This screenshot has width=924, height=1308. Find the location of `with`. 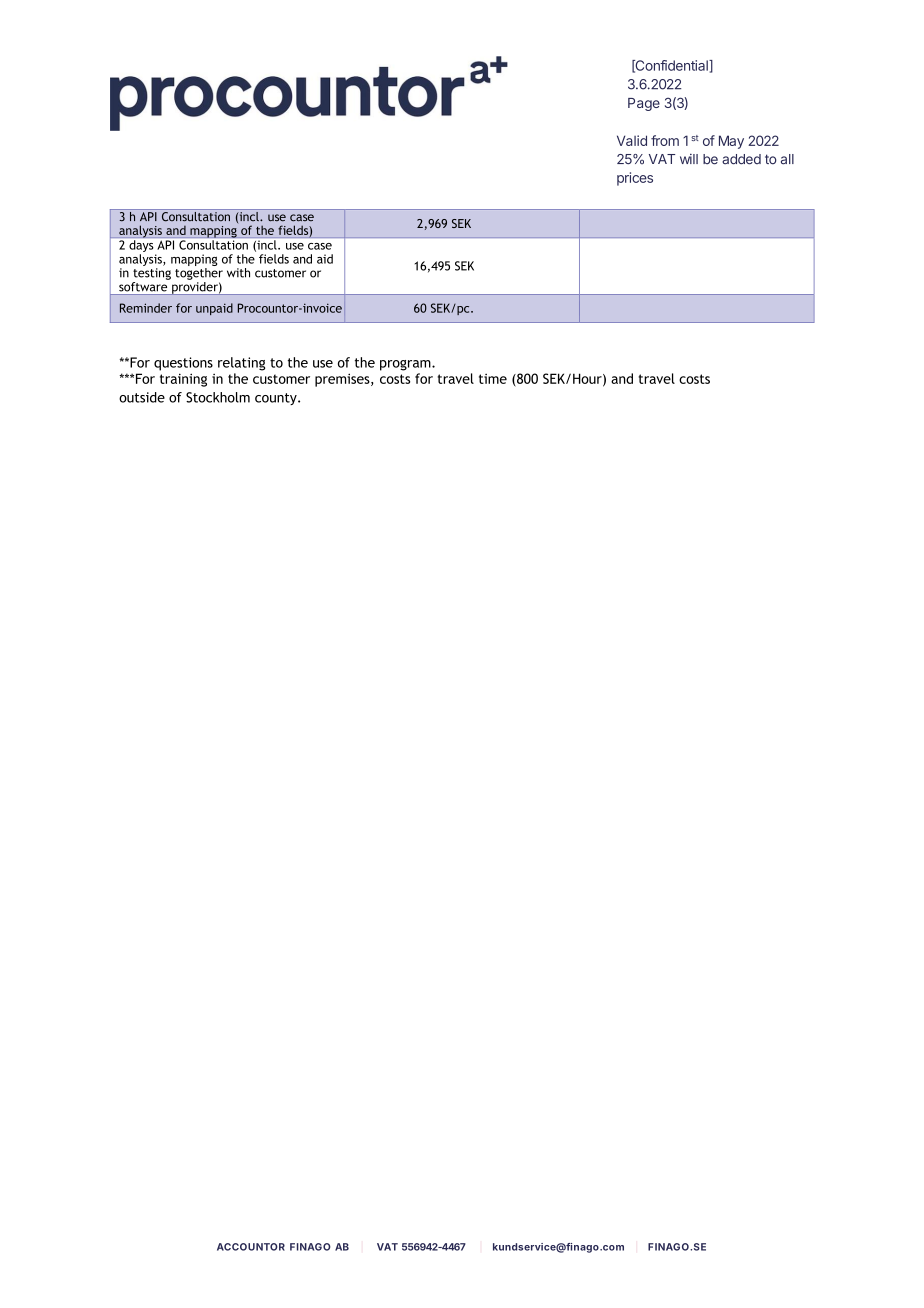

with is located at coordinates (238, 273).
